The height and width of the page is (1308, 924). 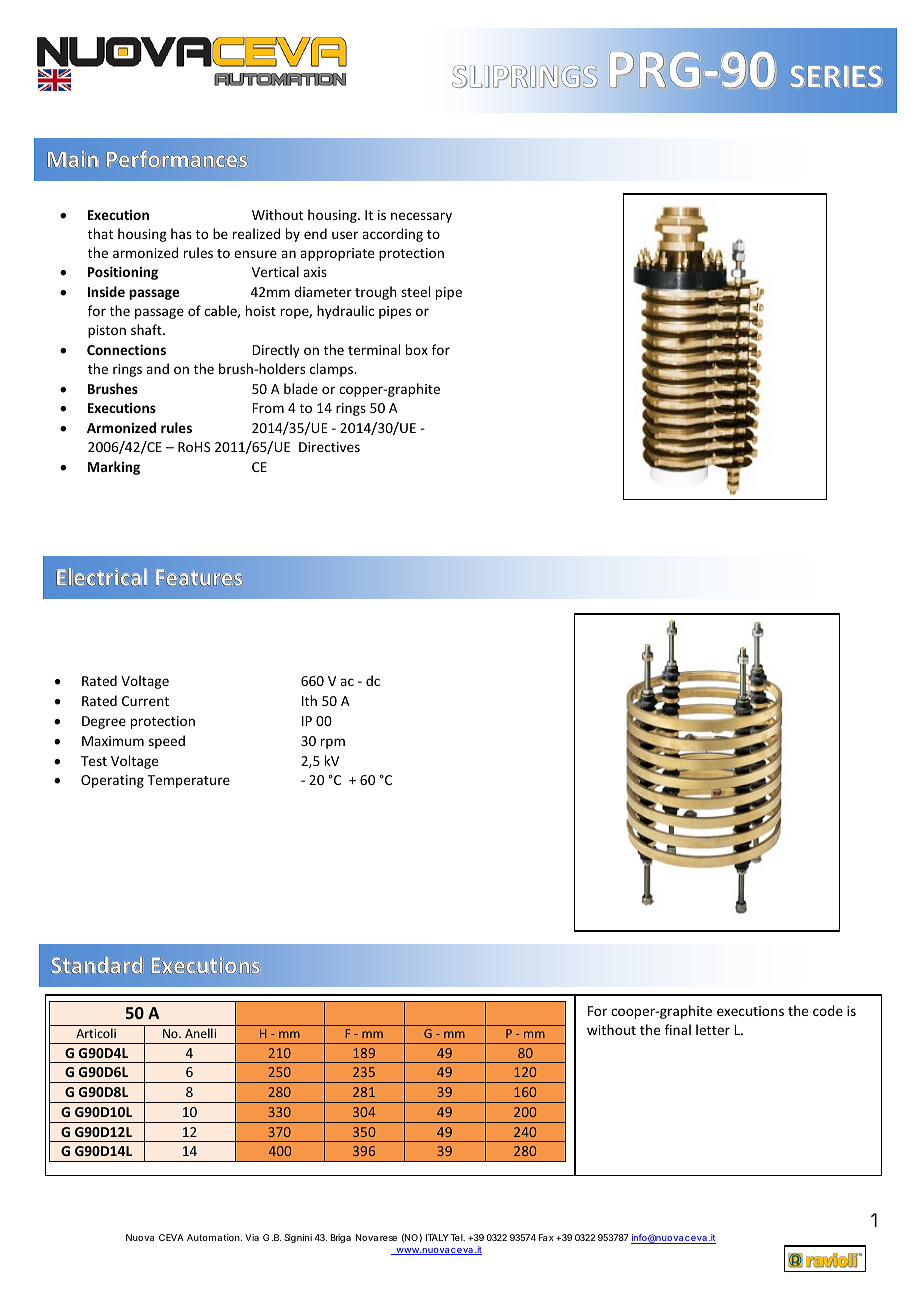 I want to click on Automation, so click(x=214, y=1237).
